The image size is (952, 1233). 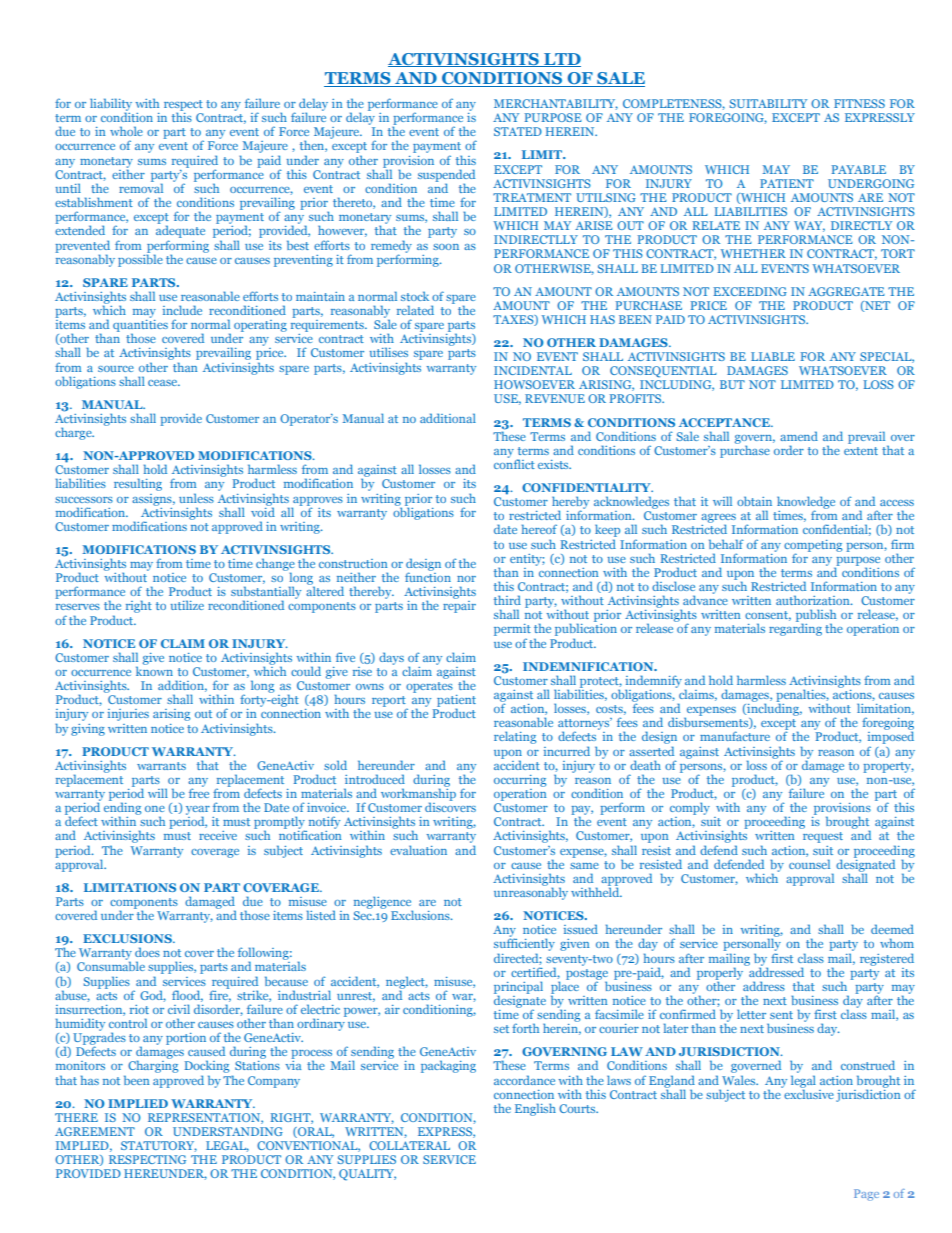 I want to click on STATED, so click(x=518, y=131).
